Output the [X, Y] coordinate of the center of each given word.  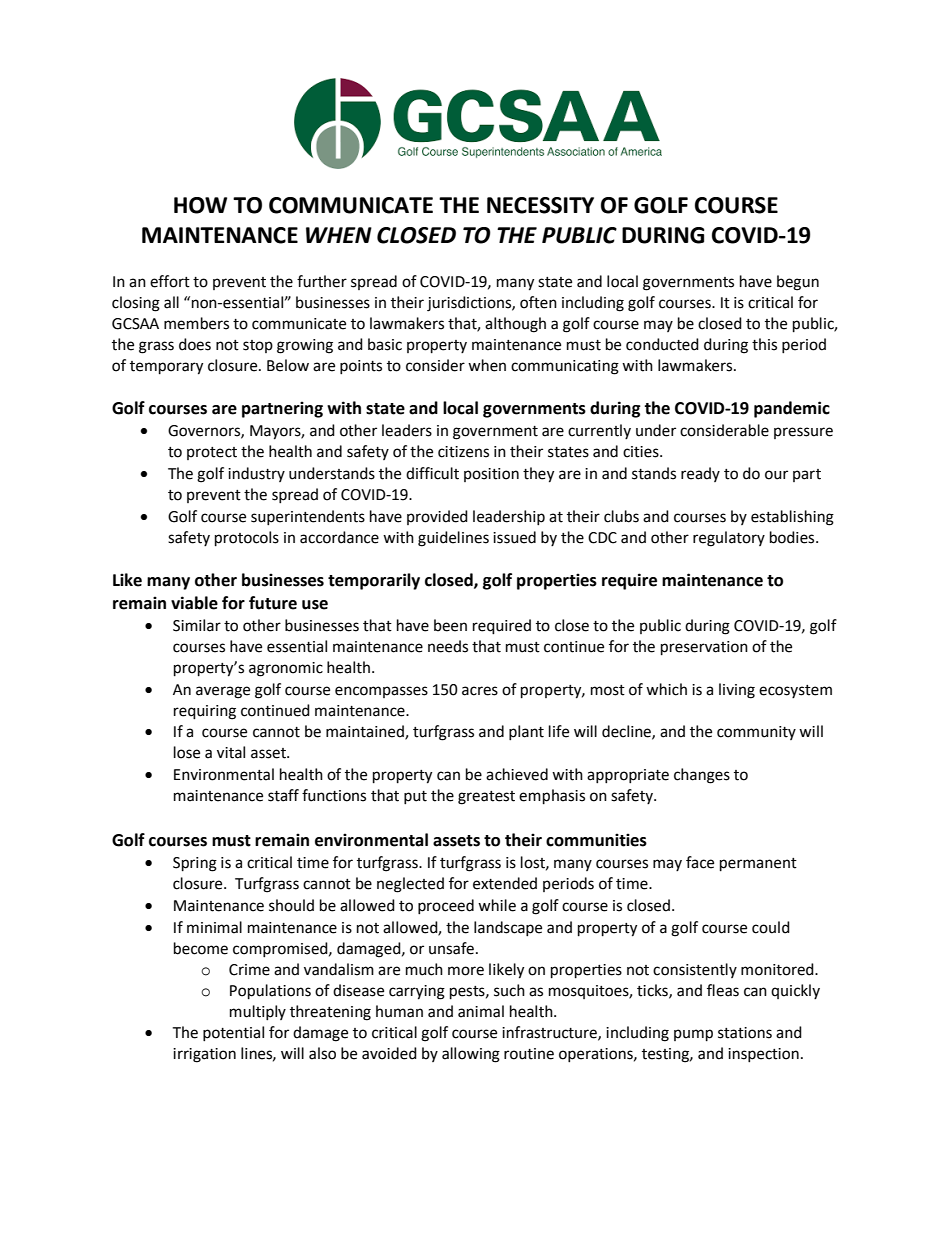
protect [212, 453]
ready [700, 474]
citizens [463, 452]
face [700, 862]
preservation [704, 648]
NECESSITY [540, 205]
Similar [197, 625]
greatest [486, 798]
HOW [200, 205]
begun [798, 283]
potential [233, 1033]
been [450, 625]
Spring [195, 864]
